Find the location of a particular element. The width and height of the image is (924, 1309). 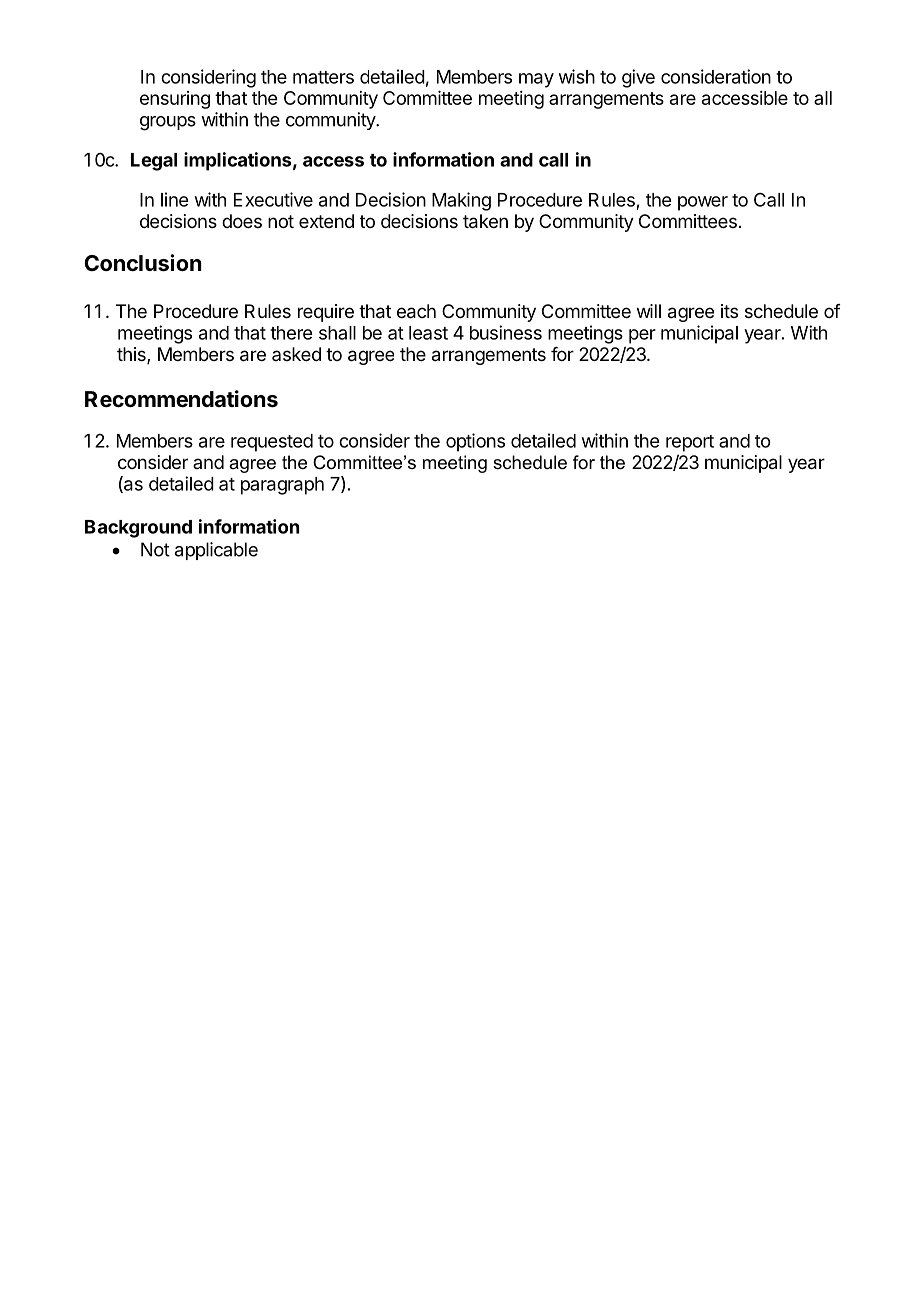

applicable is located at coordinates (216, 551).
